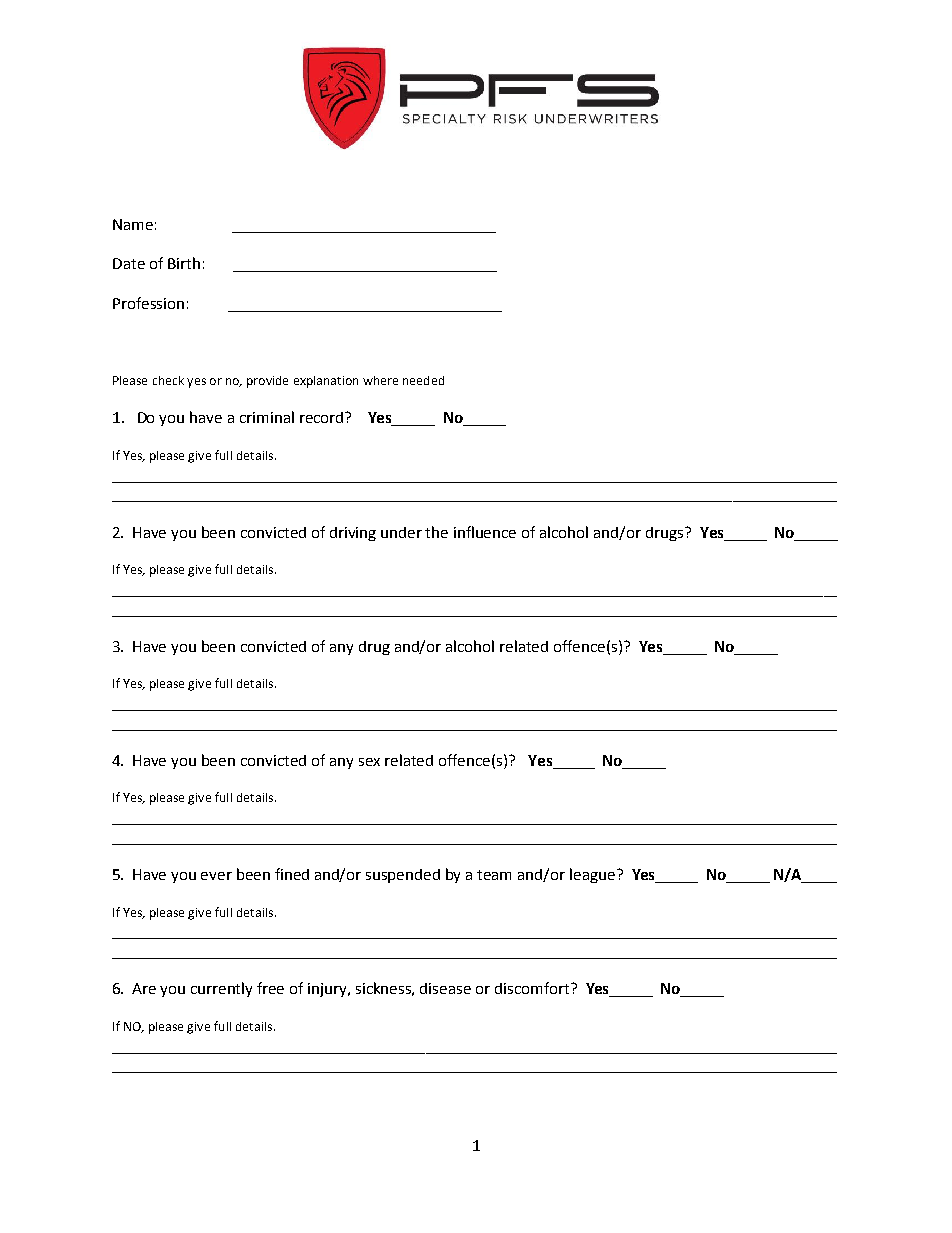 The width and height of the screenshot is (952, 1233). What do you see at coordinates (485, 532) in the screenshot?
I see `influence` at bounding box center [485, 532].
